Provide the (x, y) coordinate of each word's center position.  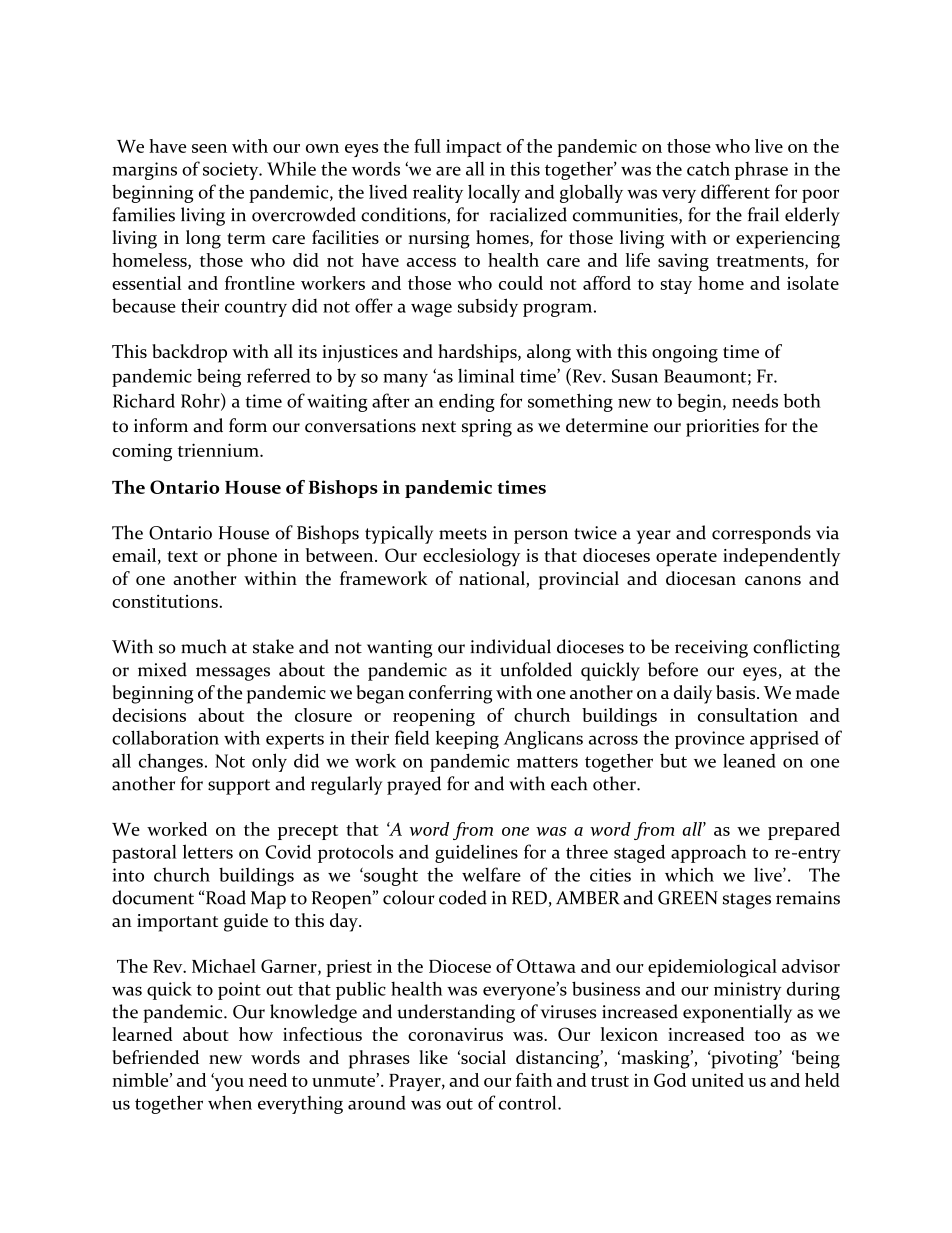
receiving (711, 649)
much (204, 646)
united (717, 1080)
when (230, 1102)
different (735, 191)
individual (510, 646)
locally (494, 193)
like (433, 1057)
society (232, 171)
